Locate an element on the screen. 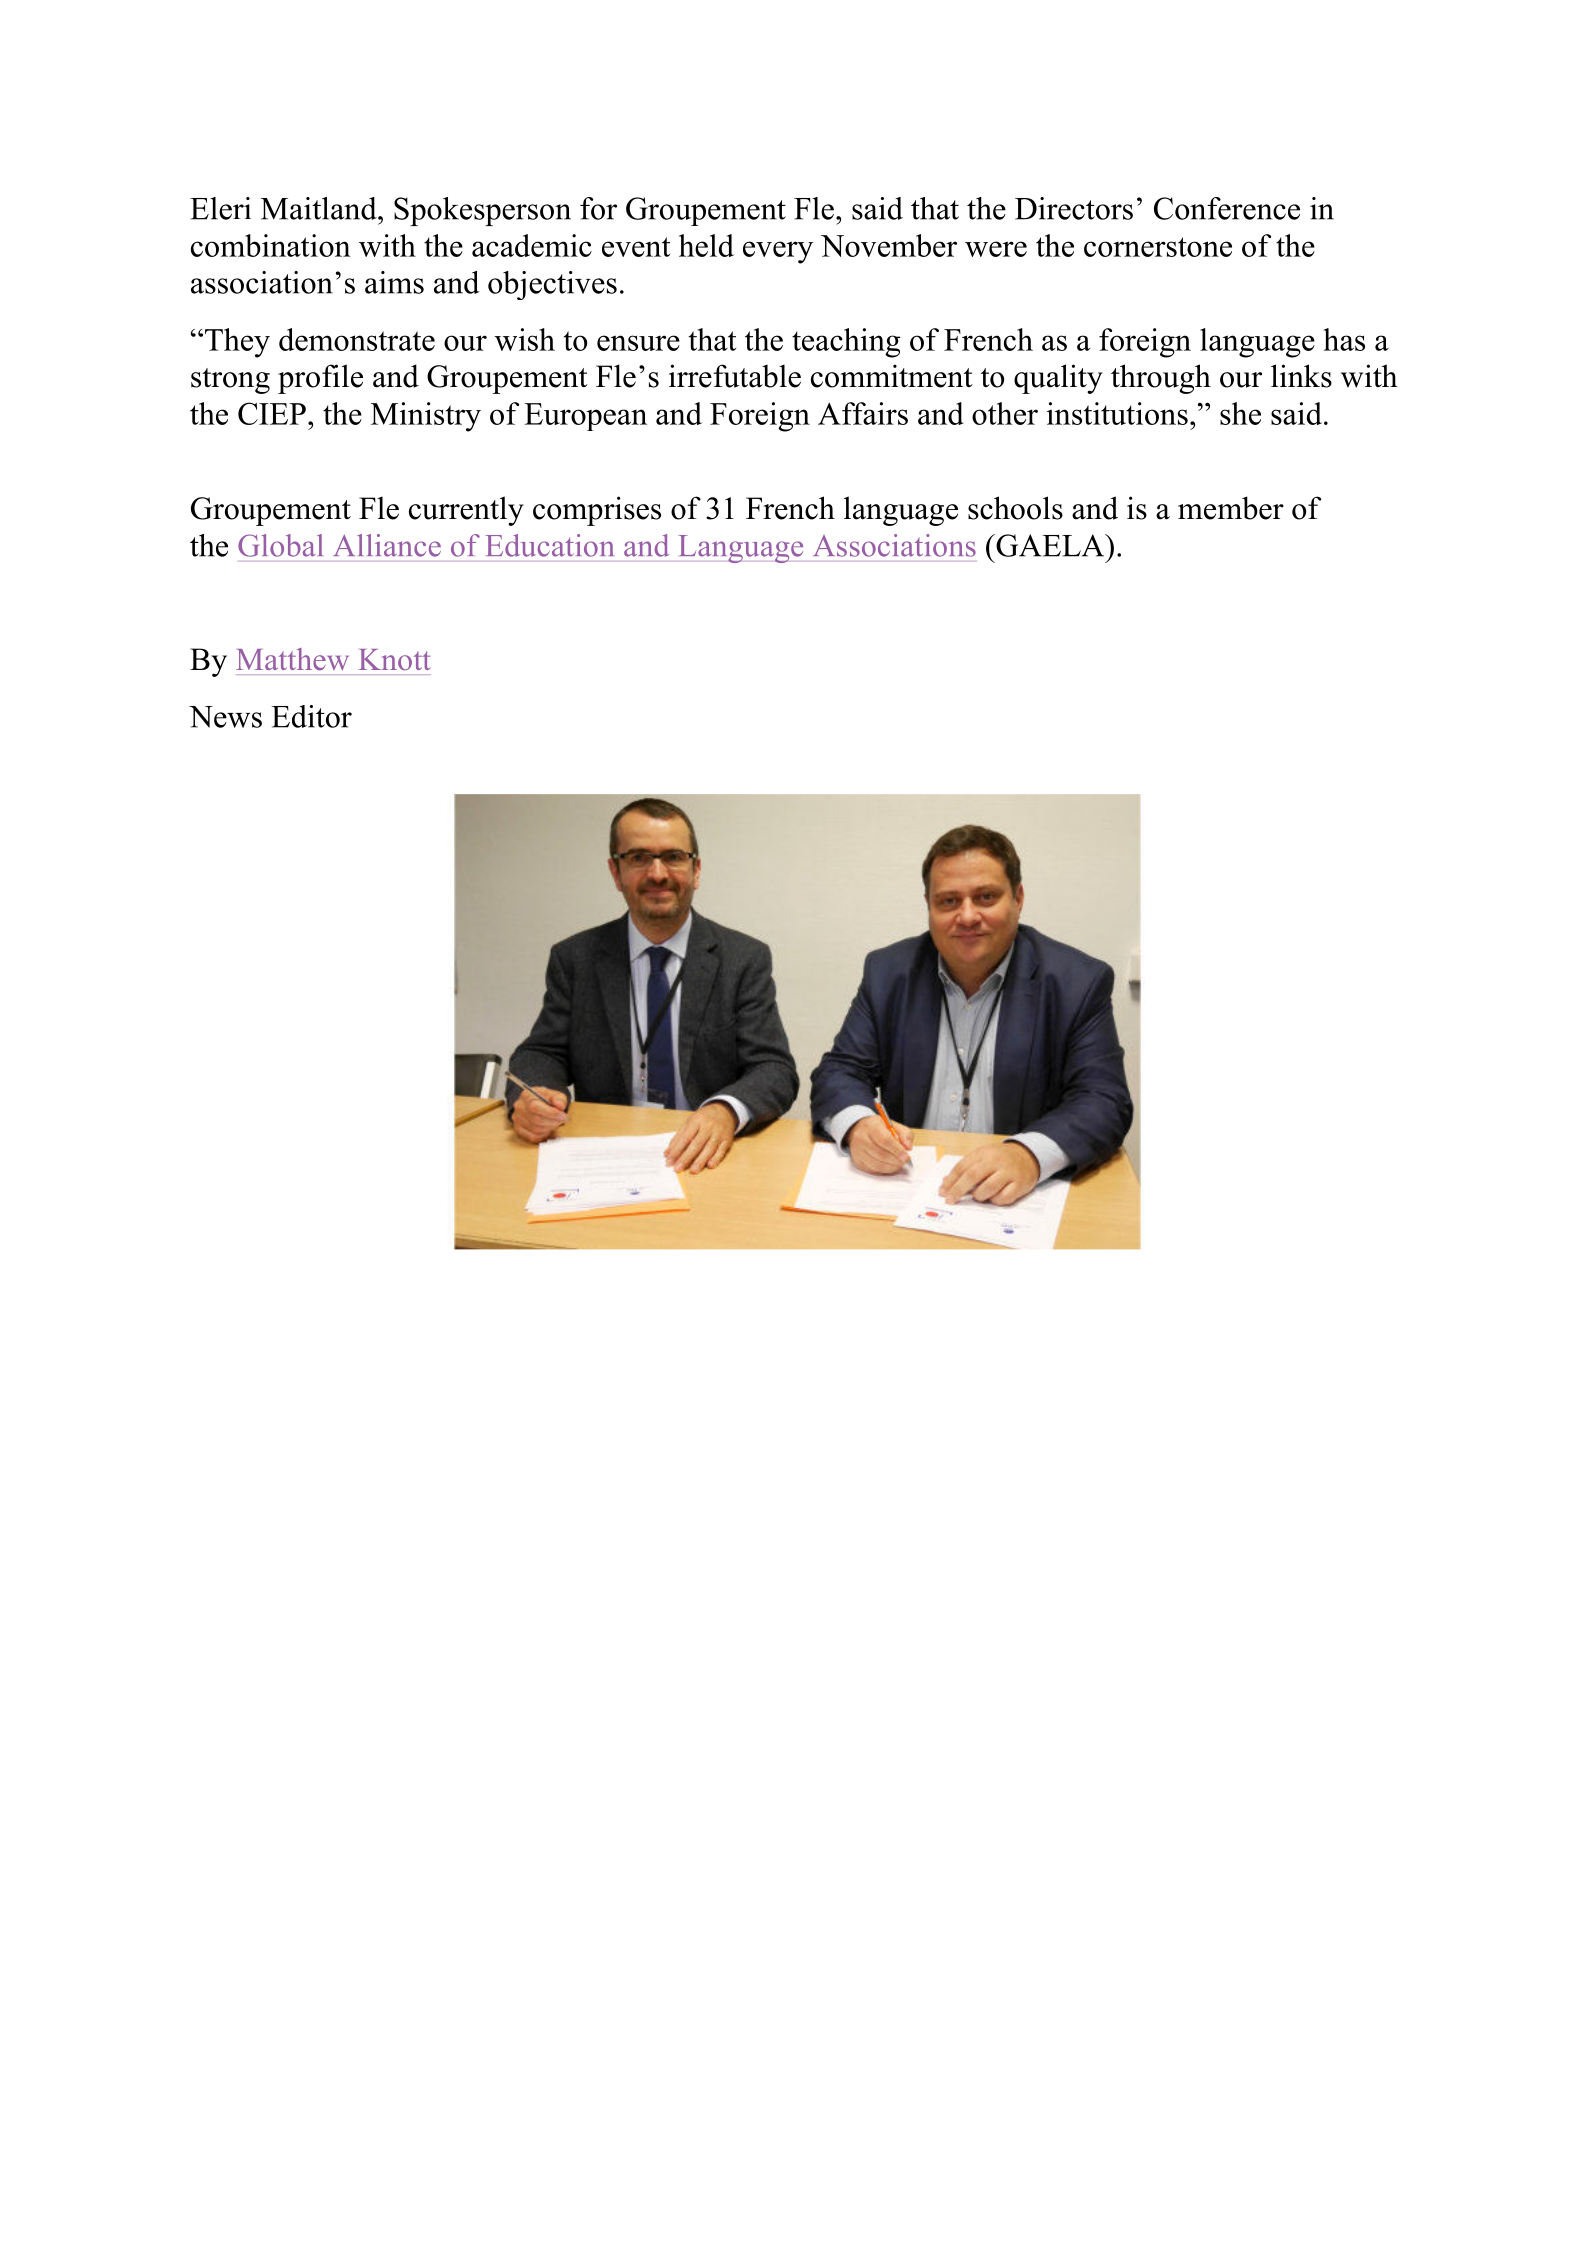 This screenshot has height=2256, width=1595. Alliance is located at coordinates (387, 545).
